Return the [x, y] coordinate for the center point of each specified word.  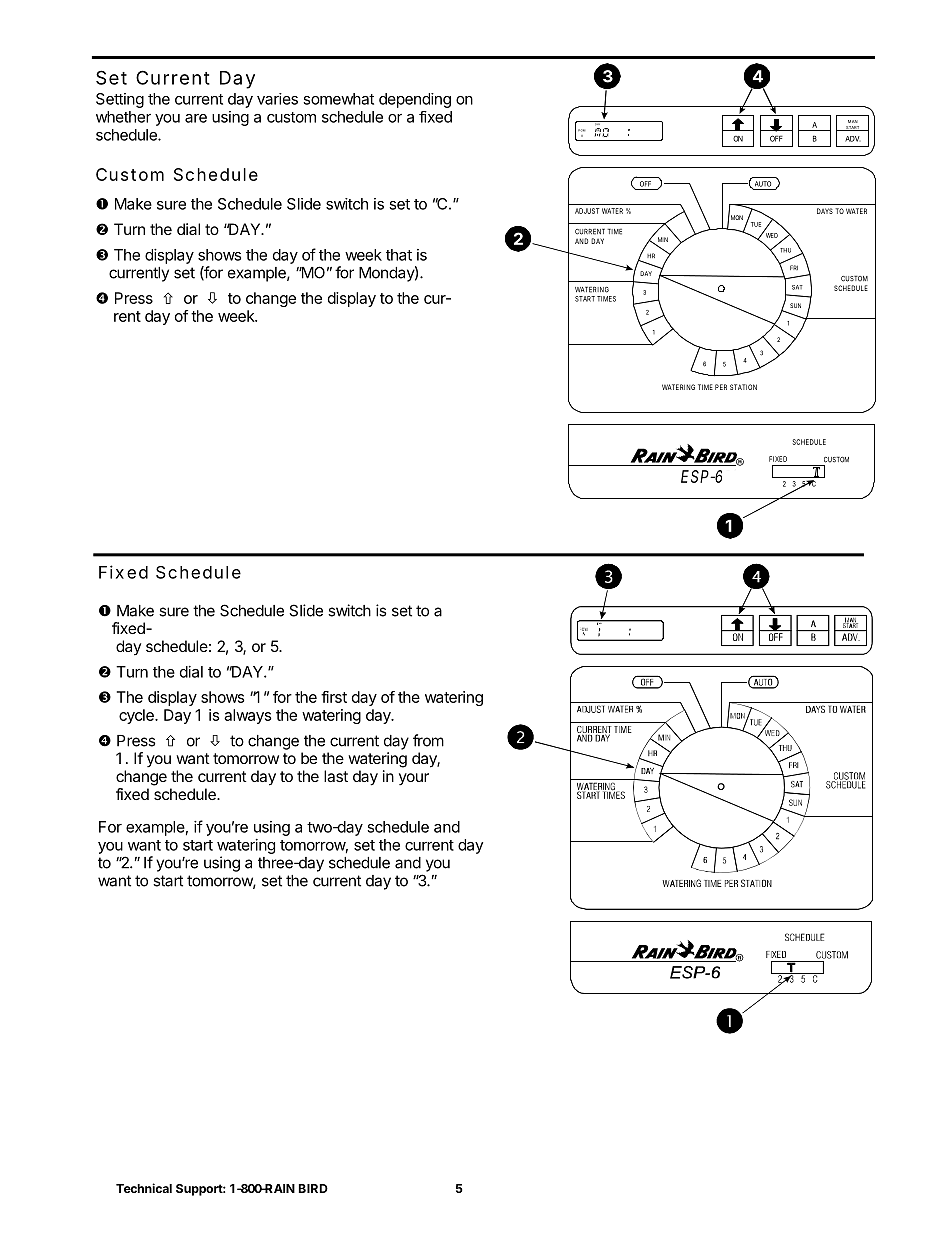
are [196, 118]
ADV [853, 139]
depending [415, 100]
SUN [795, 305]
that [399, 255]
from [428, 740]
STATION [743, 387]
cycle [137, 716]
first [334, 697]
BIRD [313, 1188]
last [336, 776]
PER [721, 387]
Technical [144, 1188]
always [247, 716]
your [414, 779]
